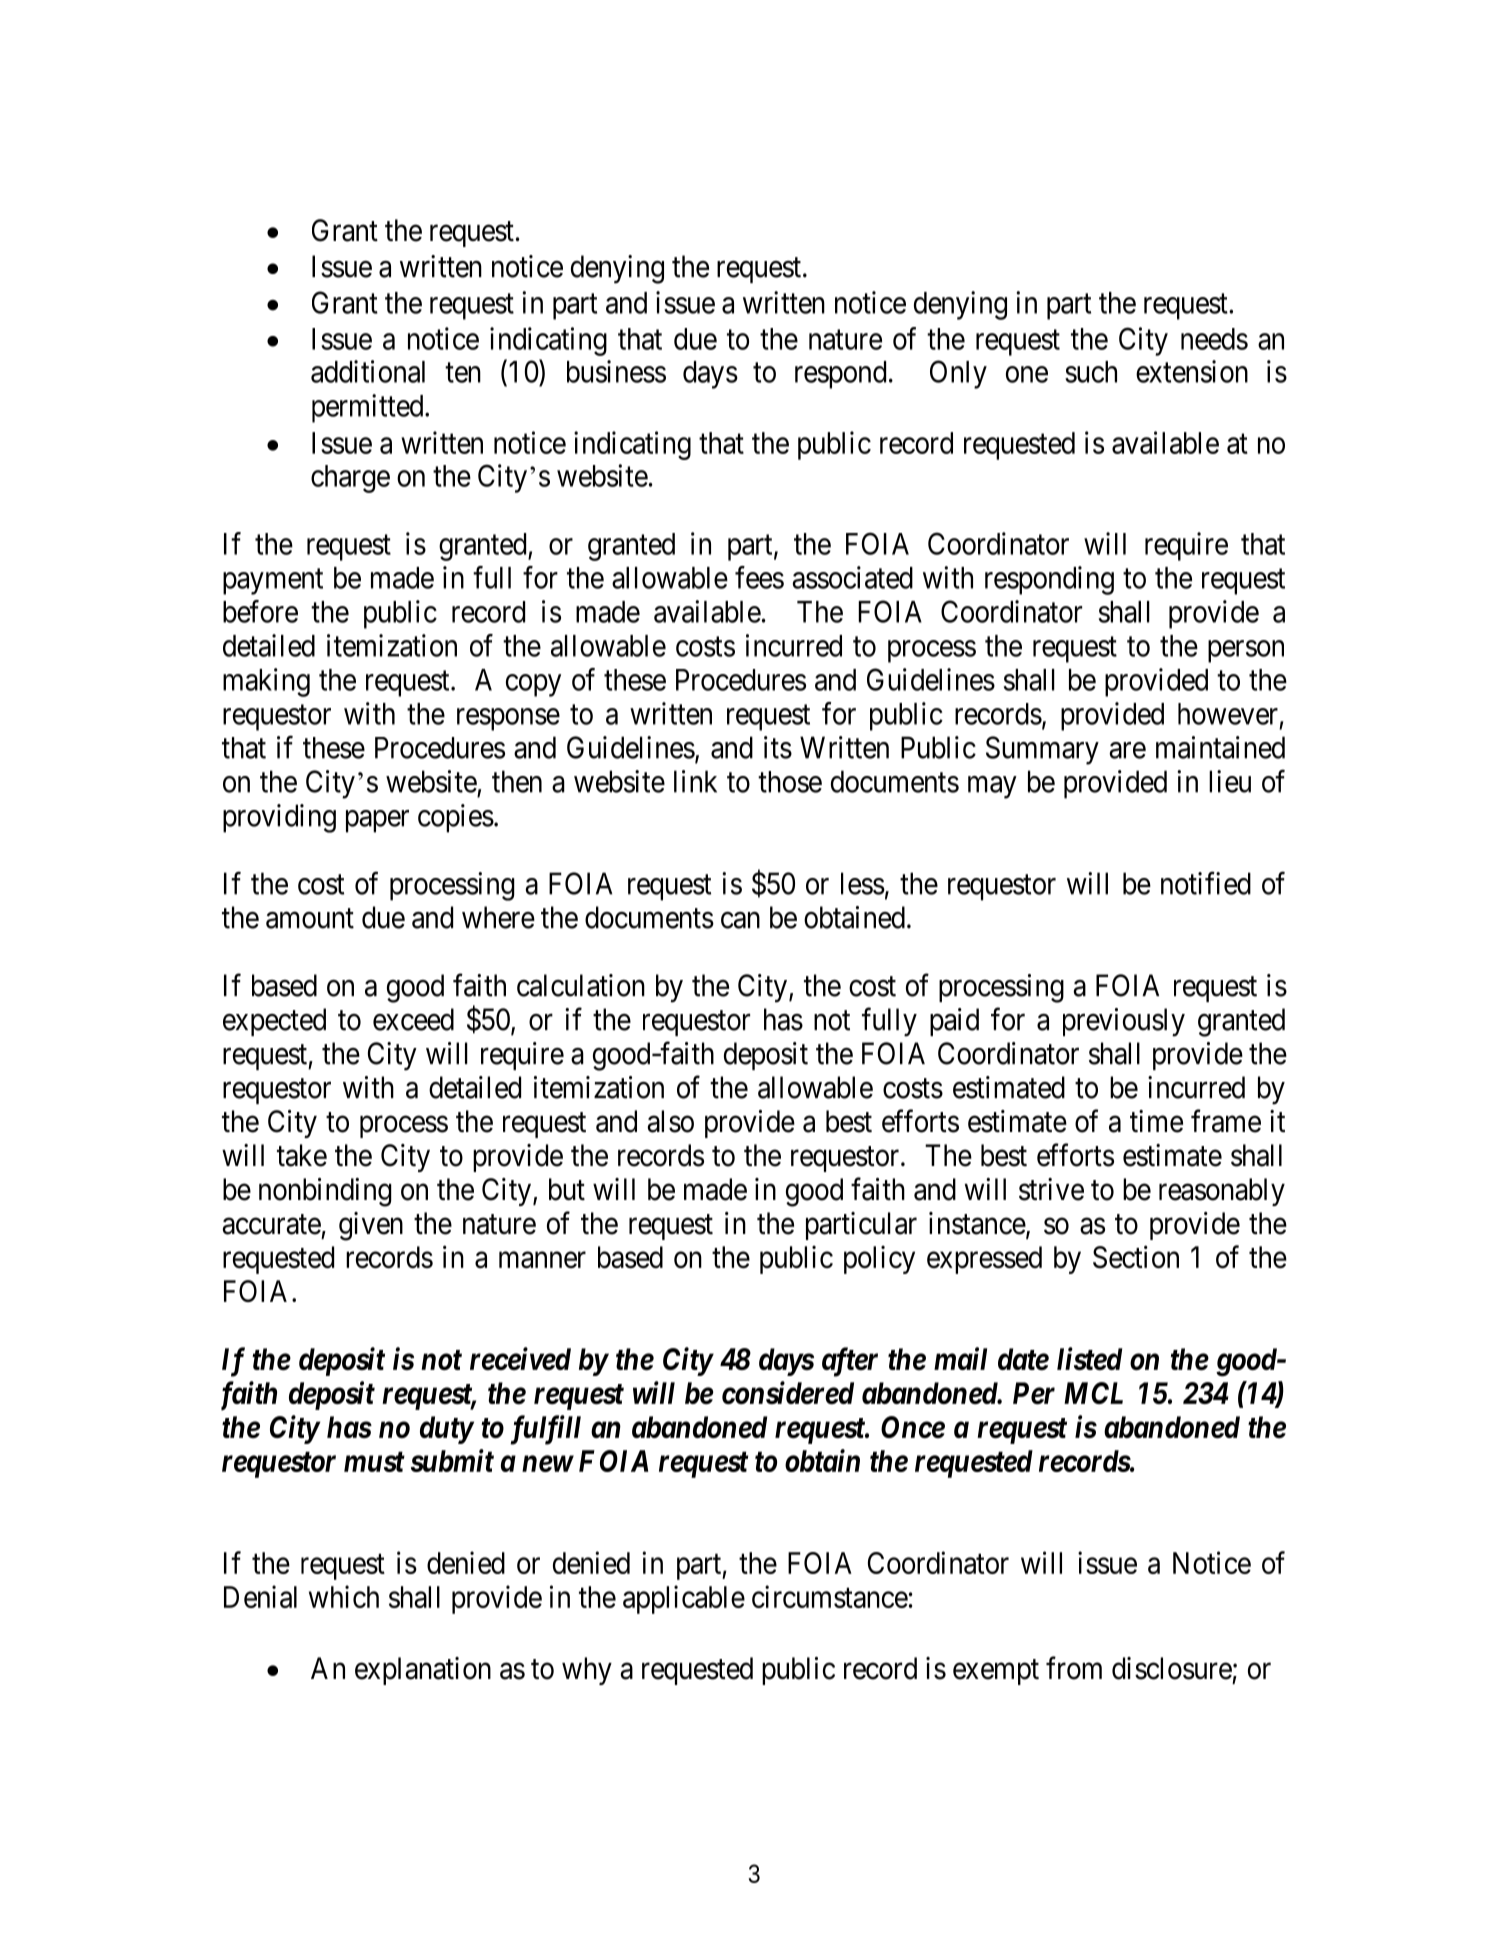  Describe the element at coordinates (1091, 372) in the page. I see `such` at that location.
